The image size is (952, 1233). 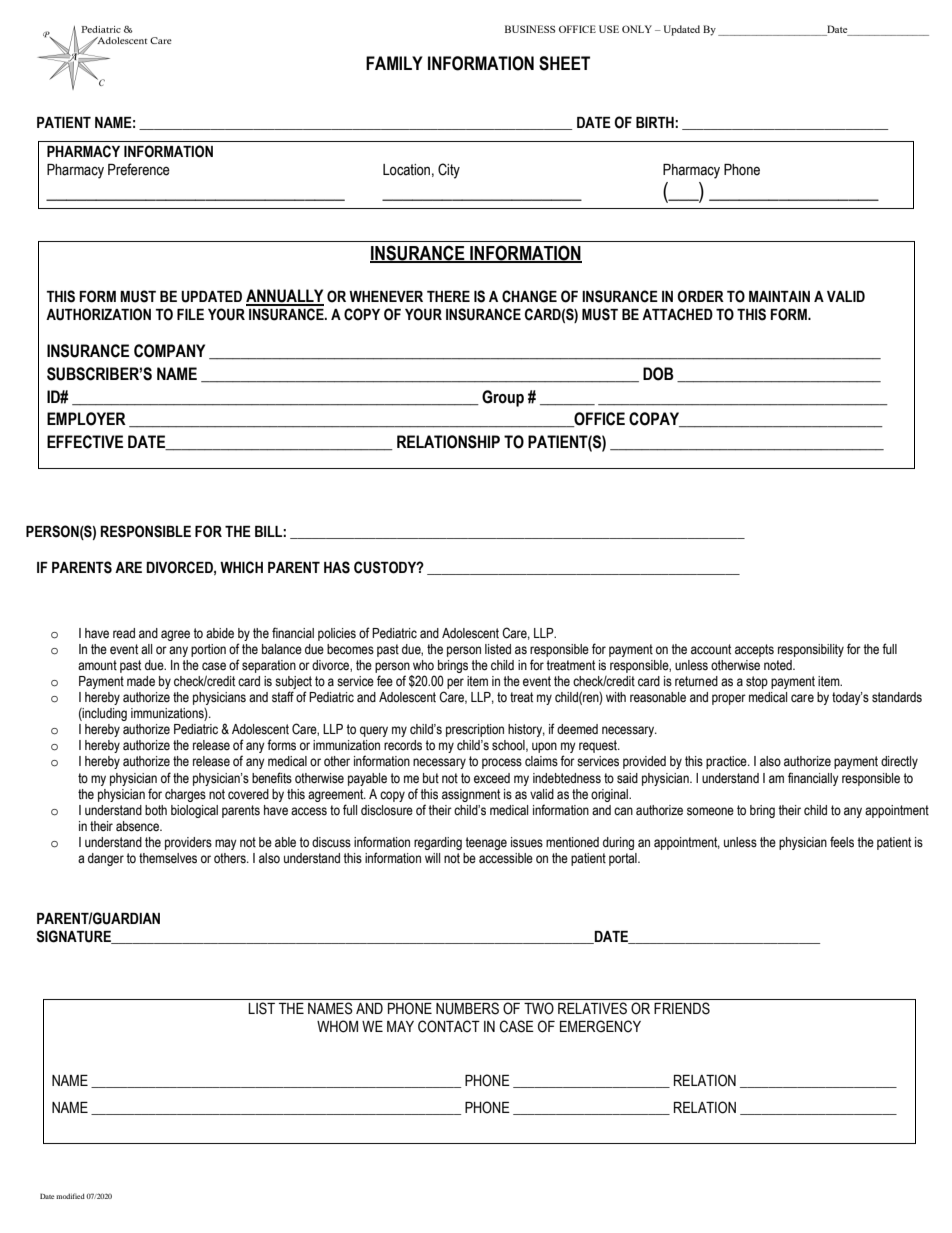 What do you see at coordinates (637, 29) in the image?
I see `ONLY` at bounding box center [637, 29].
